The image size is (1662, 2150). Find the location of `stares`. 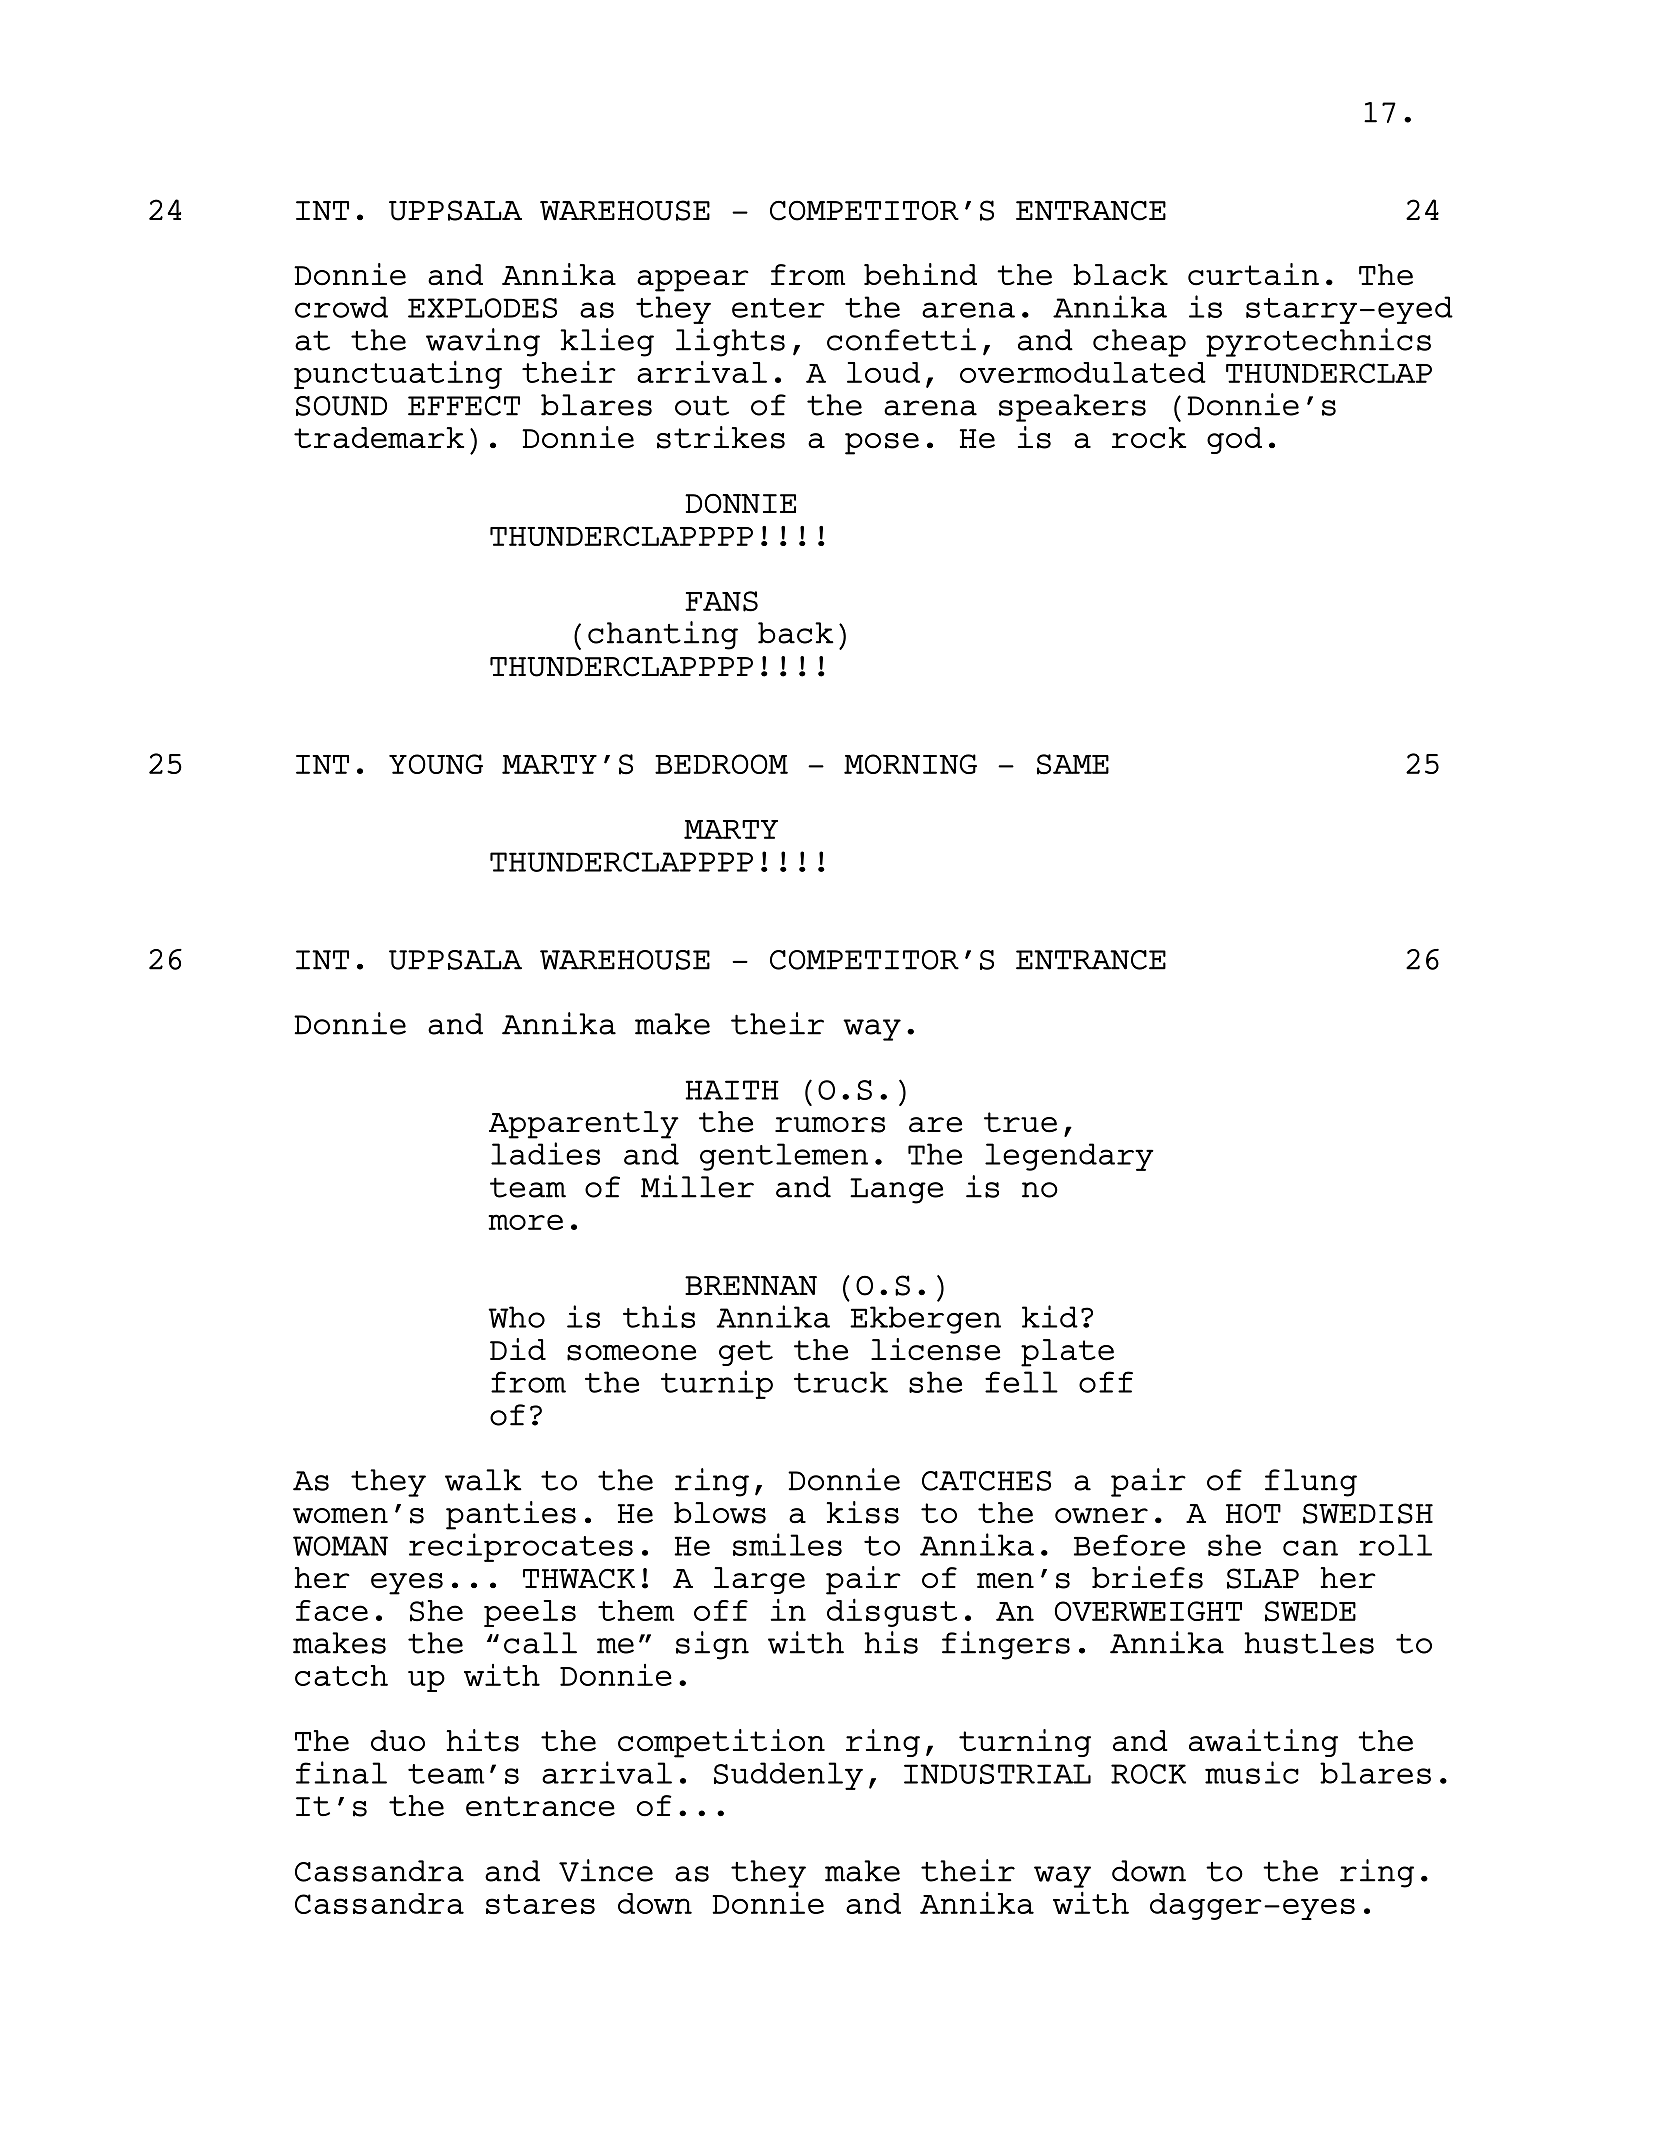

stares is located at coordinates (540, 1904).
